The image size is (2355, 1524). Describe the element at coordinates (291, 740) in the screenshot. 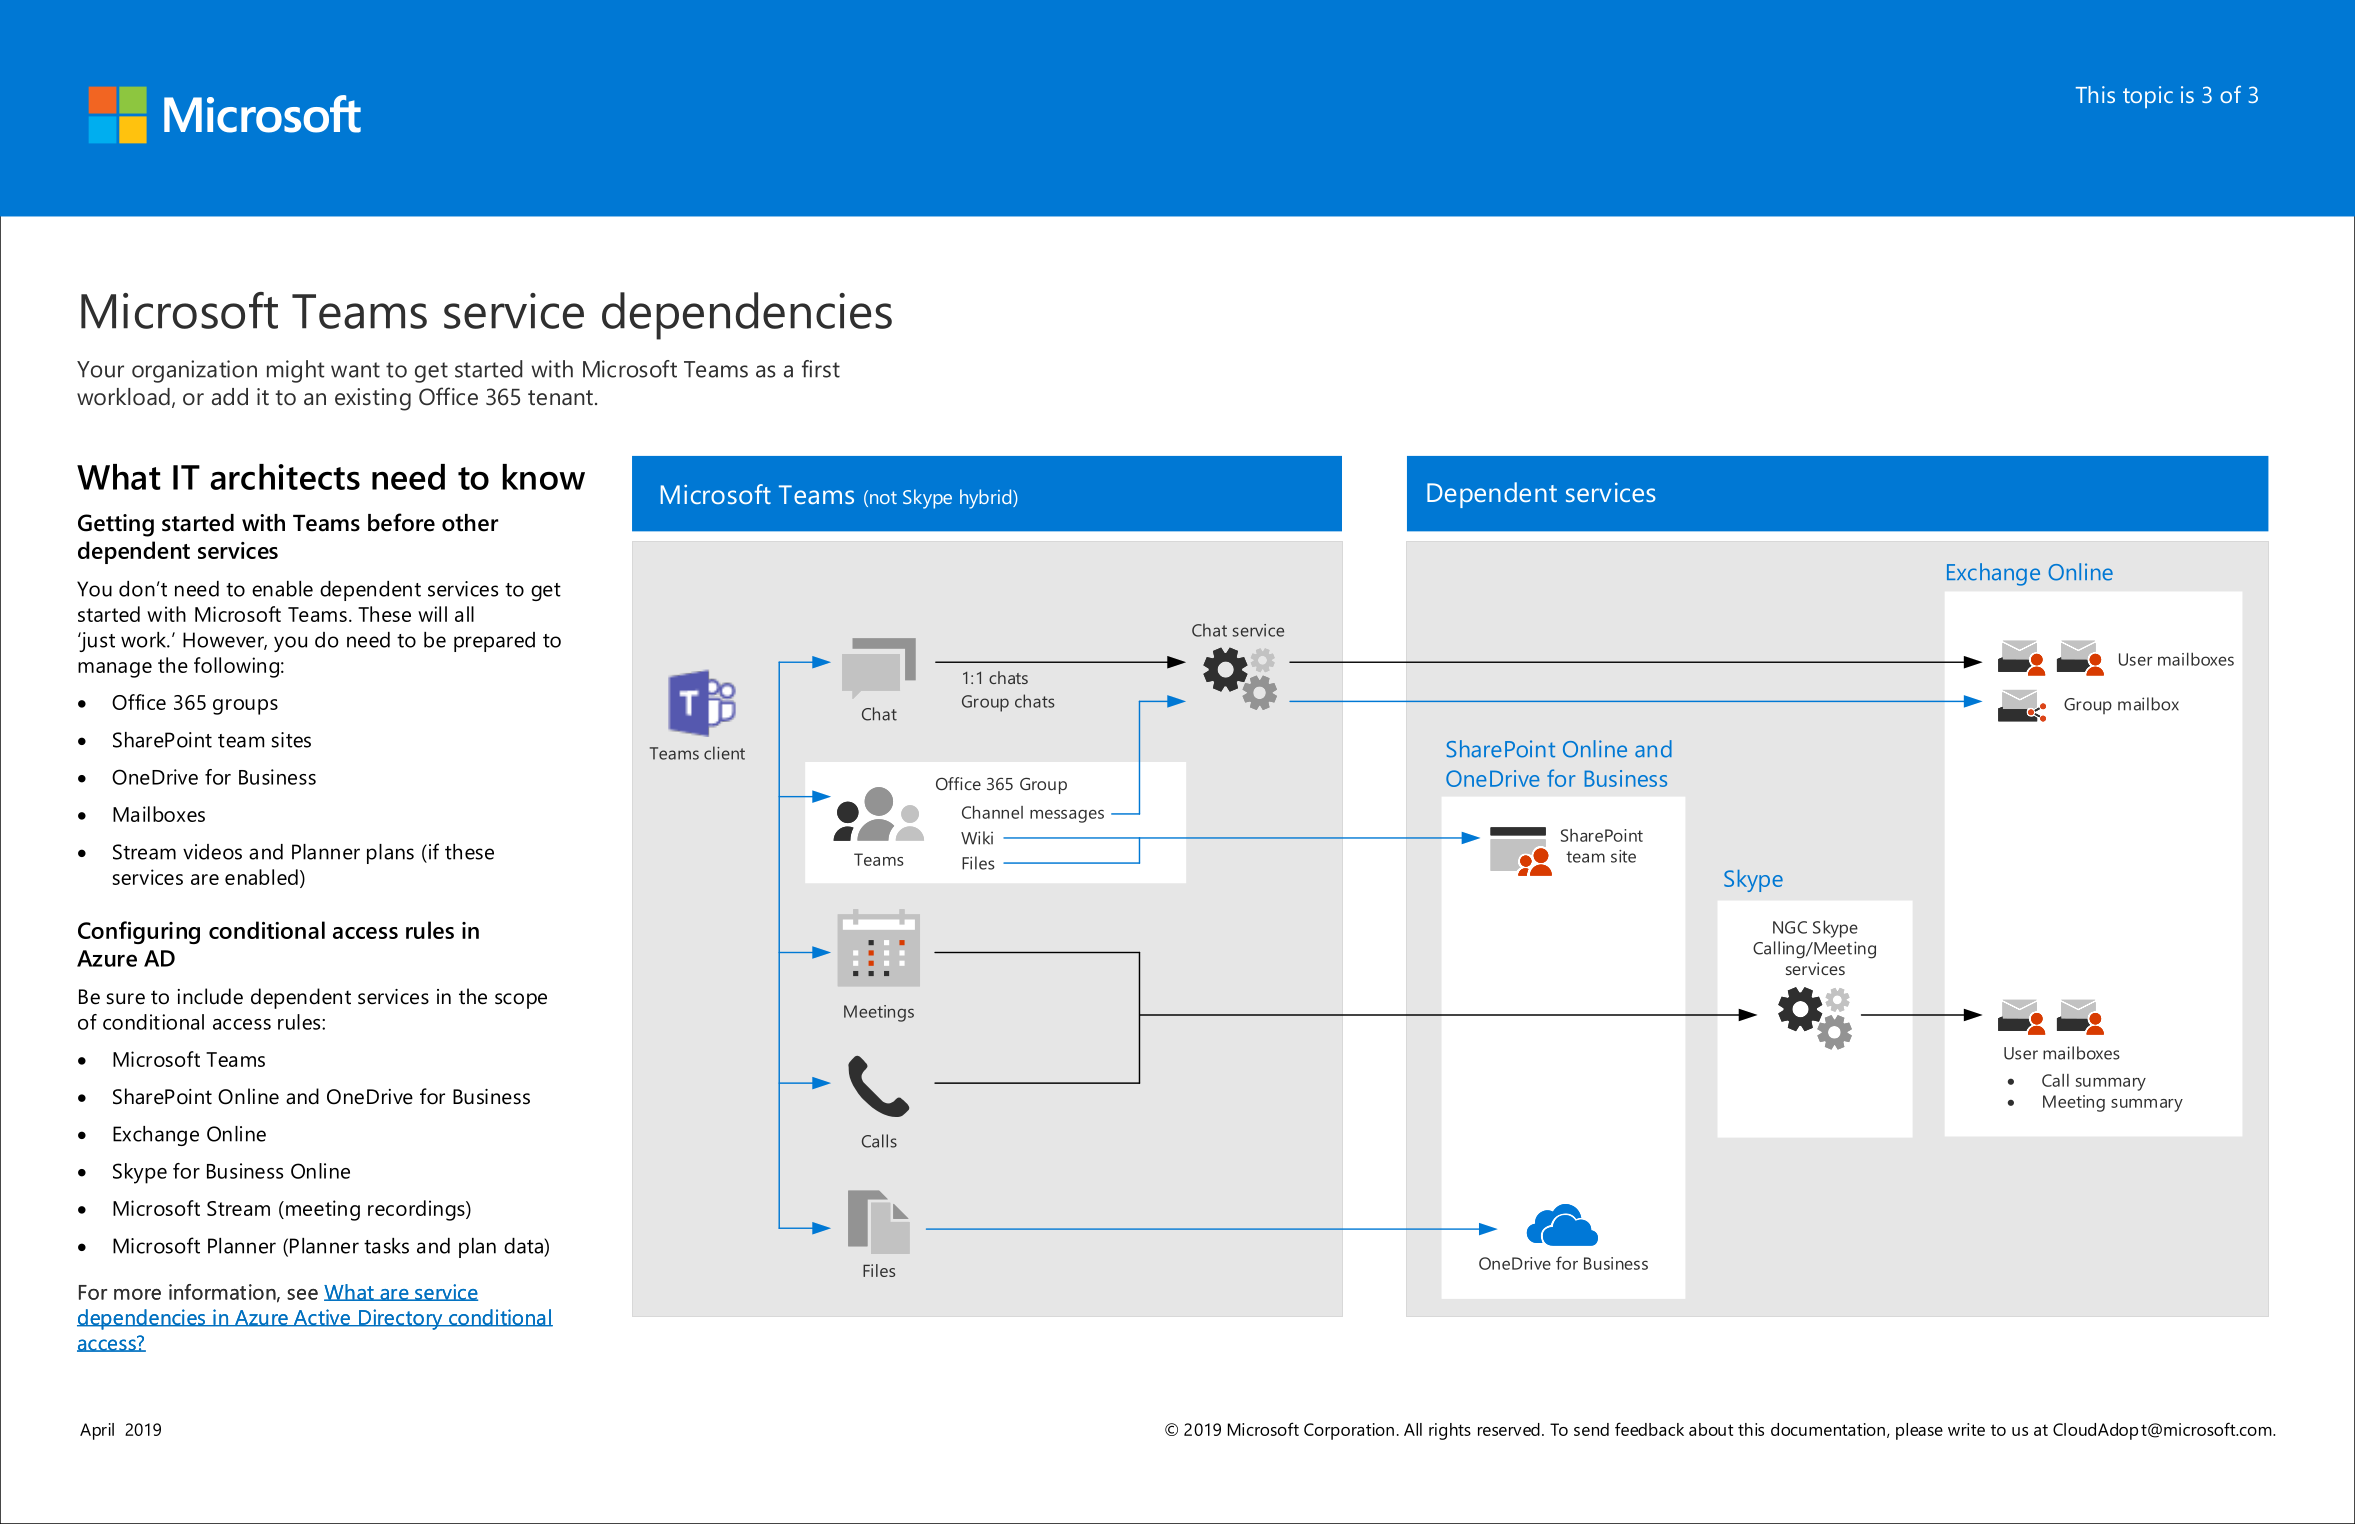

I see `sites` at that location.
